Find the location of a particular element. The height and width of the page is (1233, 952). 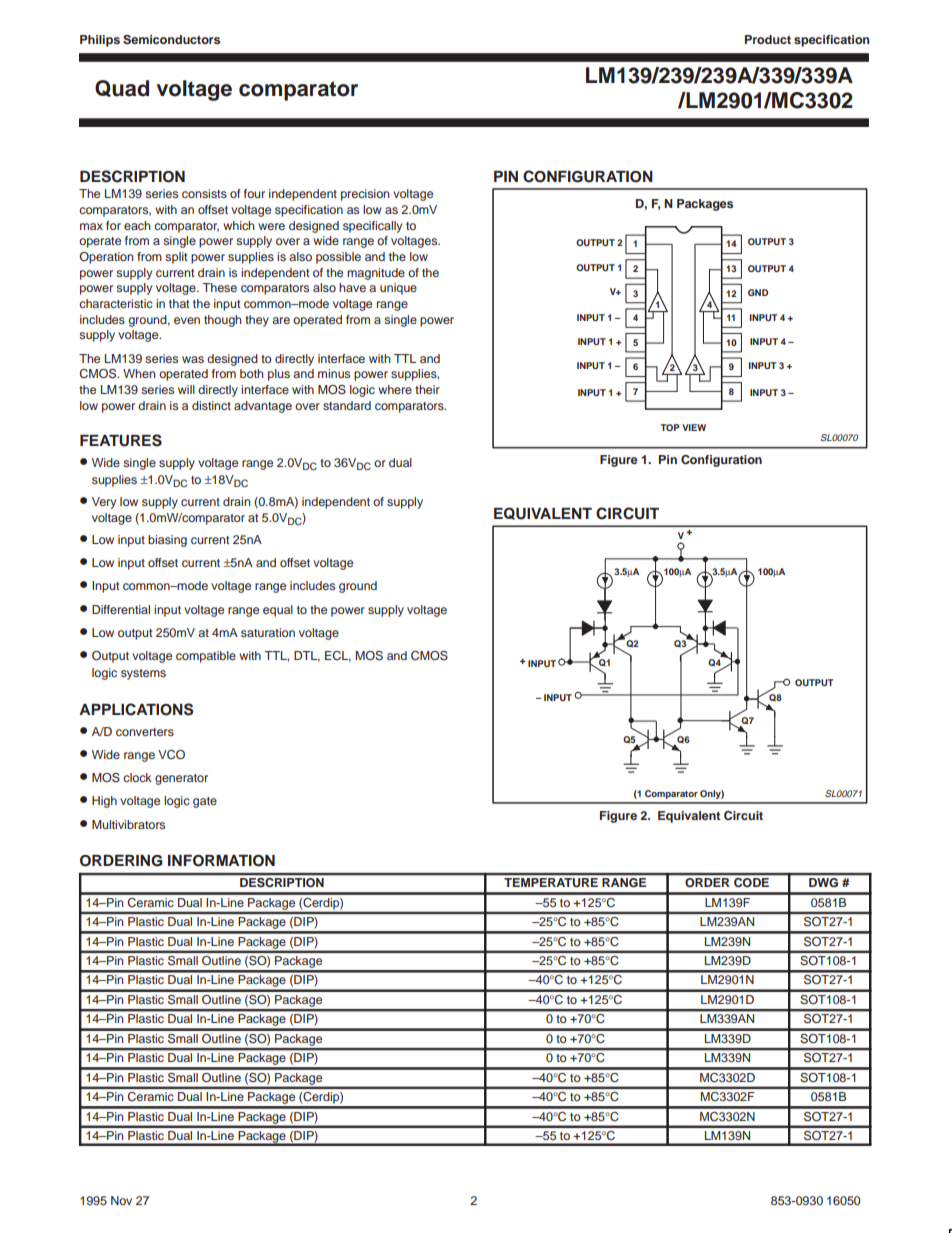

DWG is located at coordinates (823, 882).
